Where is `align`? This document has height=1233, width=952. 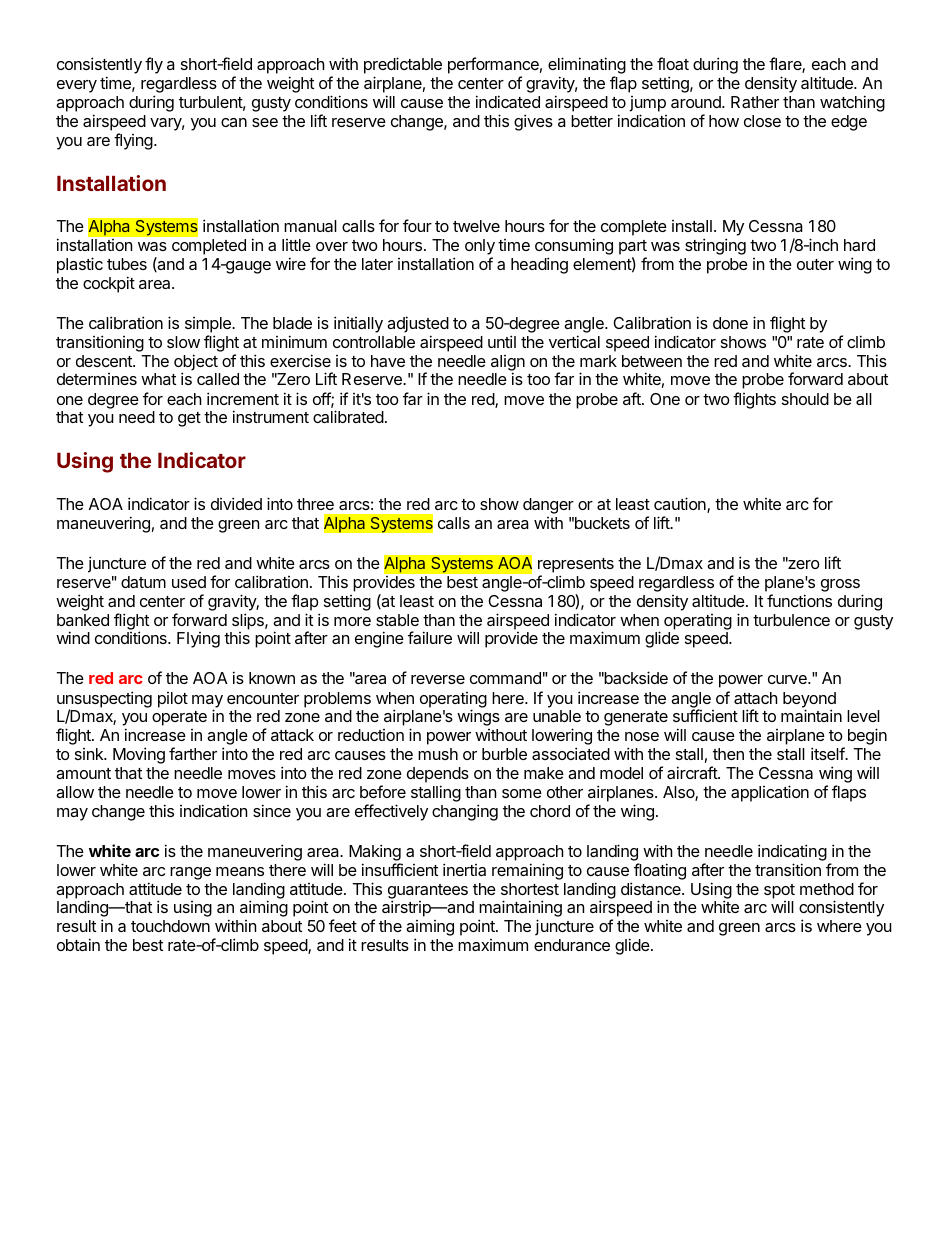
align is located at coordinates (508, 364).
